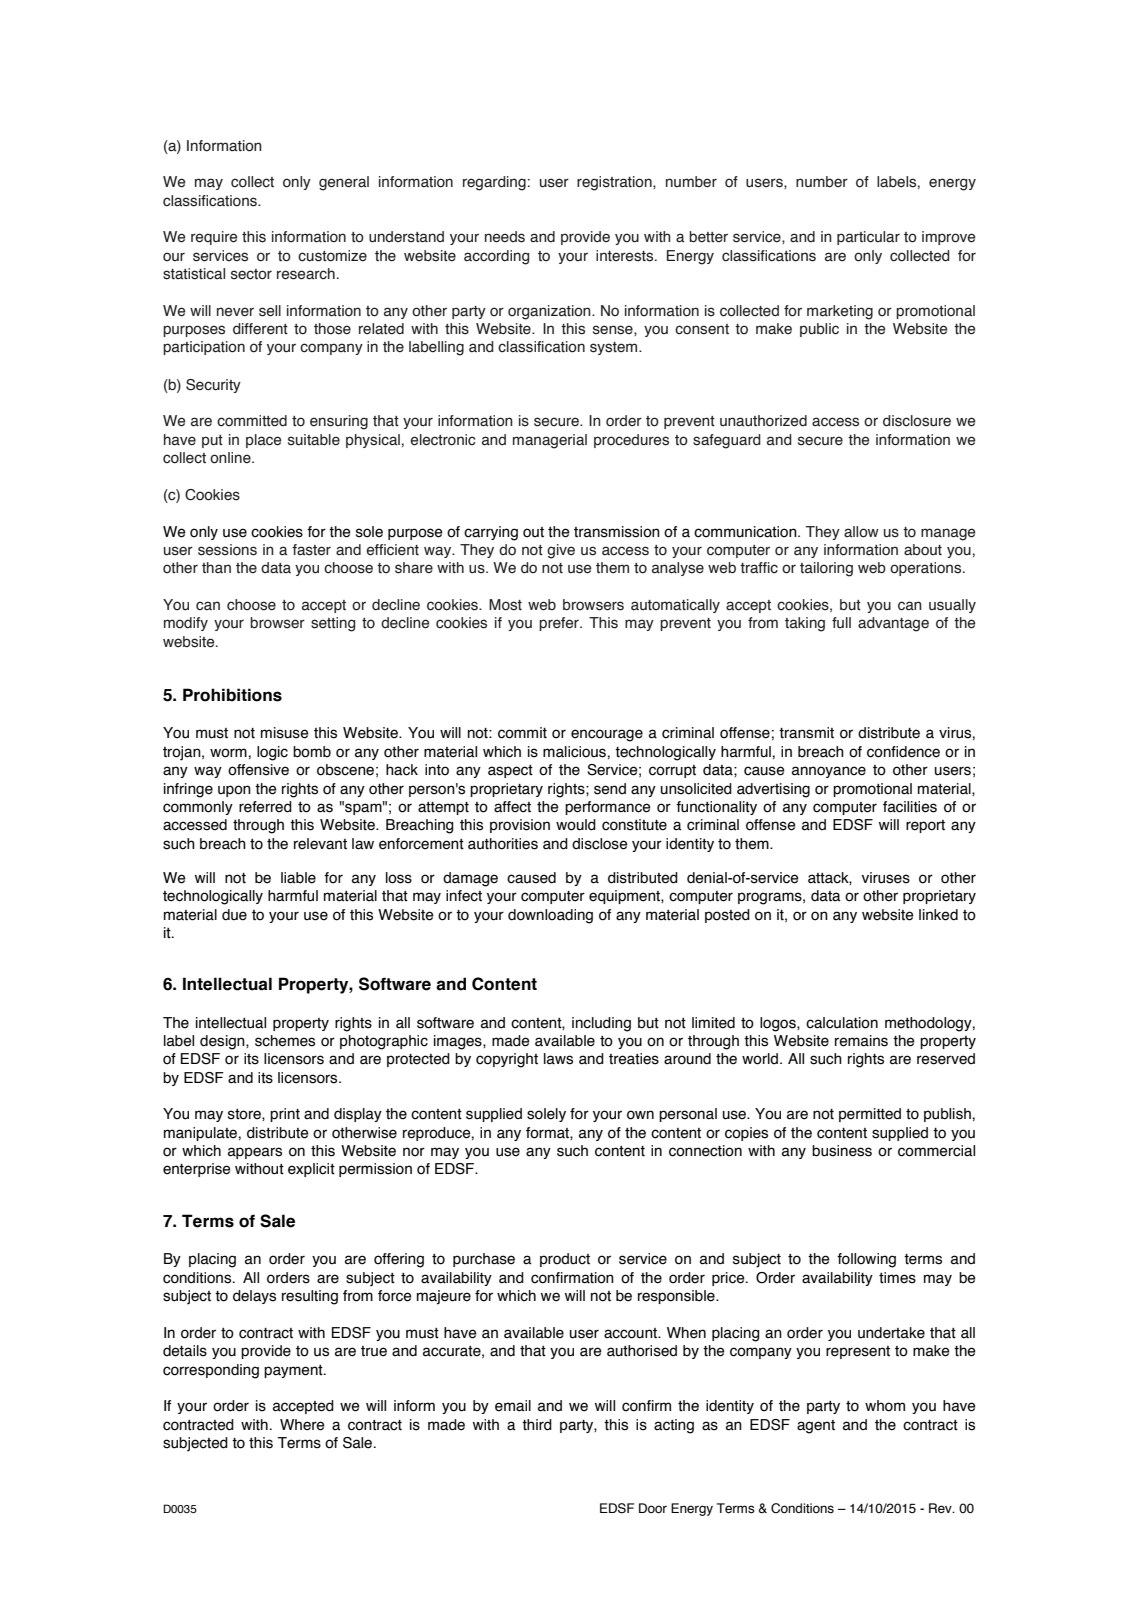 This screenshot has width=1139, height=1610. What do you see at coordinates (816, 1427) in the screenshot?
I see `agent` at bounding box center [816, 1427].
